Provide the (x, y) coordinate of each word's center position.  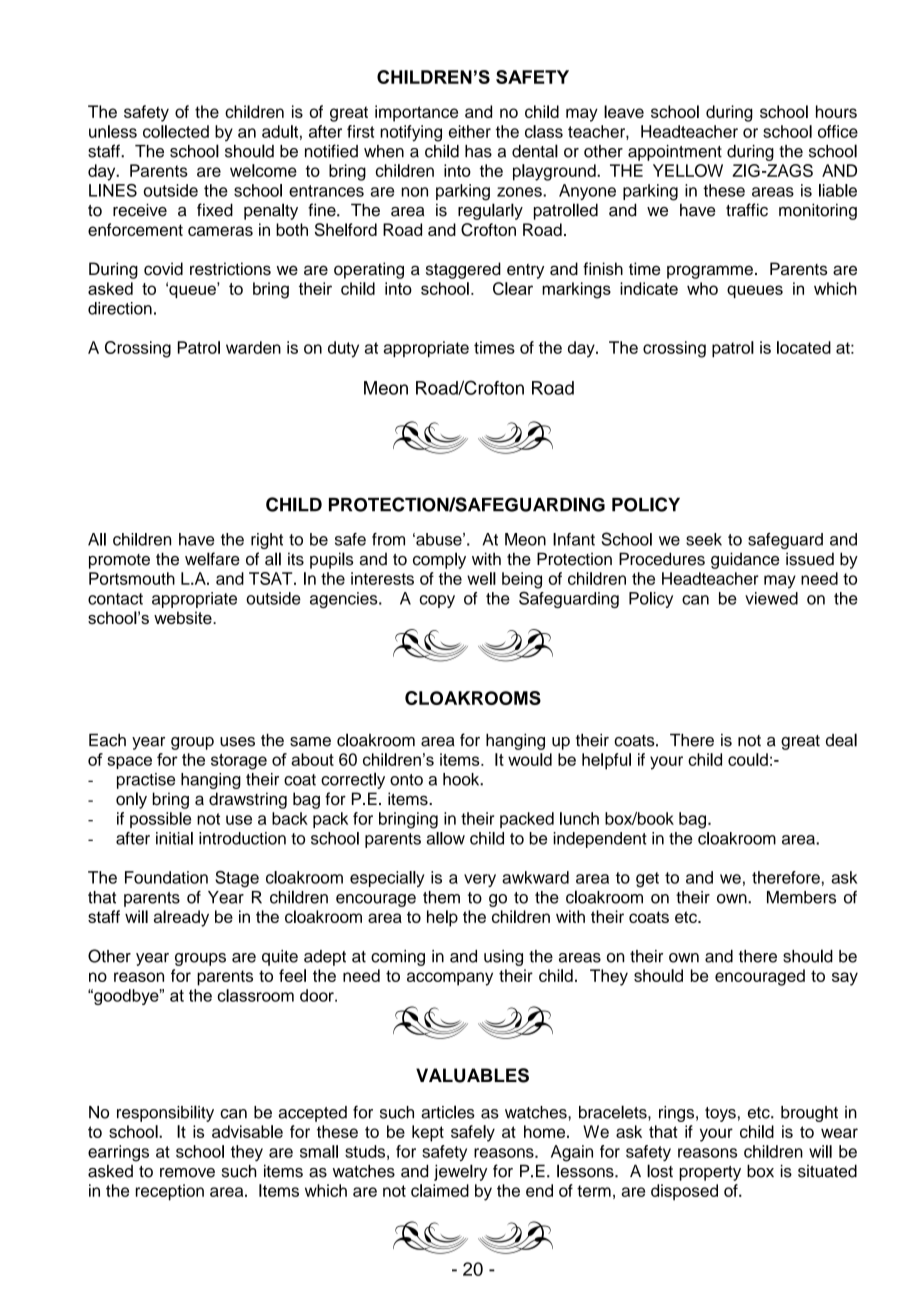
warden (253, 347)
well (481, 578)
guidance (745, 560)
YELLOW (688, 170)
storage (239, 762)
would (530, 759)
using (503, 958)
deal (841, 740)
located (804, 347)
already (181, 918)
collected (176, 131)
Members (801, 897)
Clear (513, 288)
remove (187, 1173)
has (478, 151)
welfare (212, 559)
